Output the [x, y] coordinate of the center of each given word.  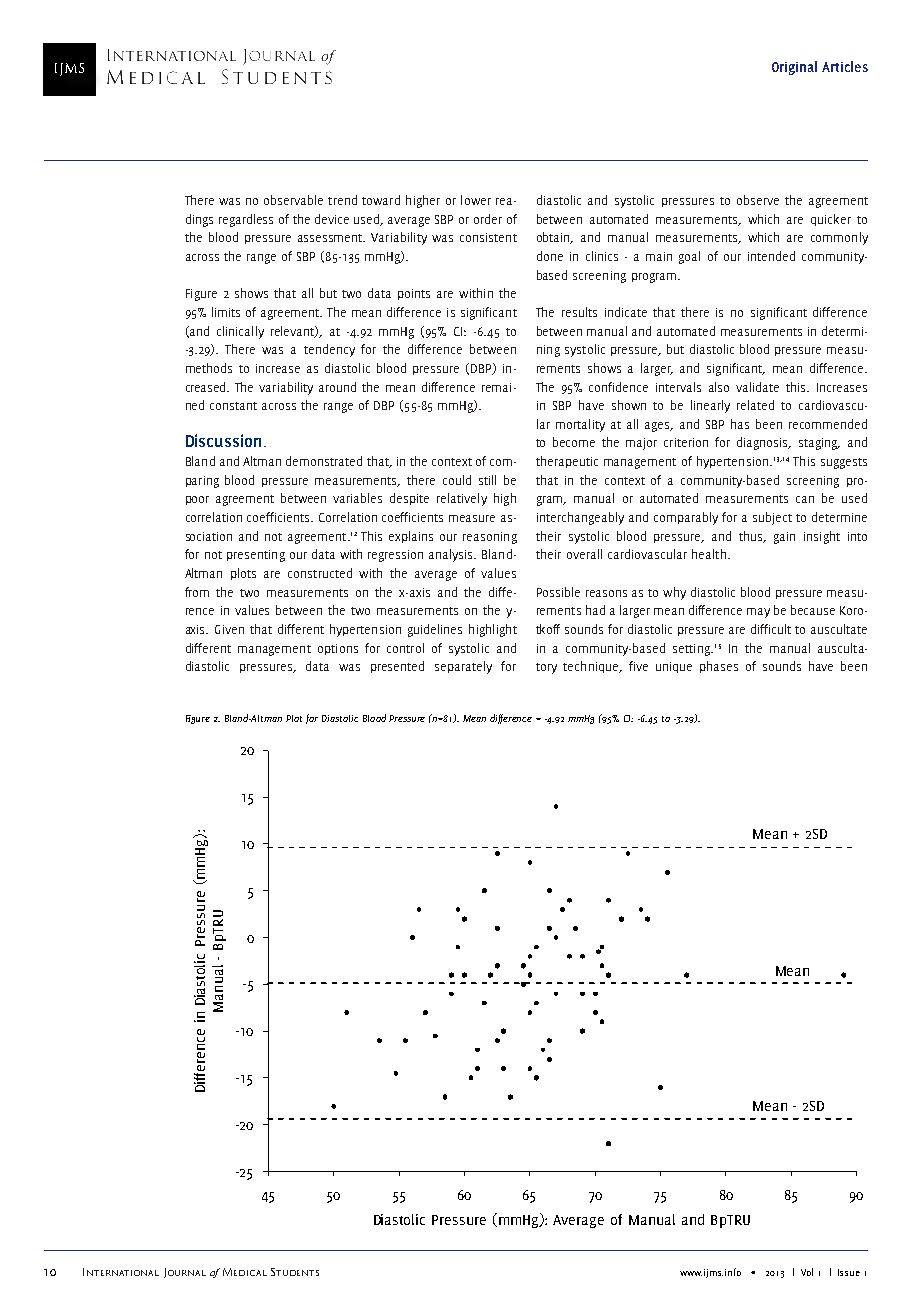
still [487, 480]
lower [476, 200]
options [338, 649]
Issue [849, 1272]
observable [293, 200]
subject [772, 518]
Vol [807, 1272]
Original [794, 68]
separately [463, 667]
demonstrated [324, 461]
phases [719, 667]
